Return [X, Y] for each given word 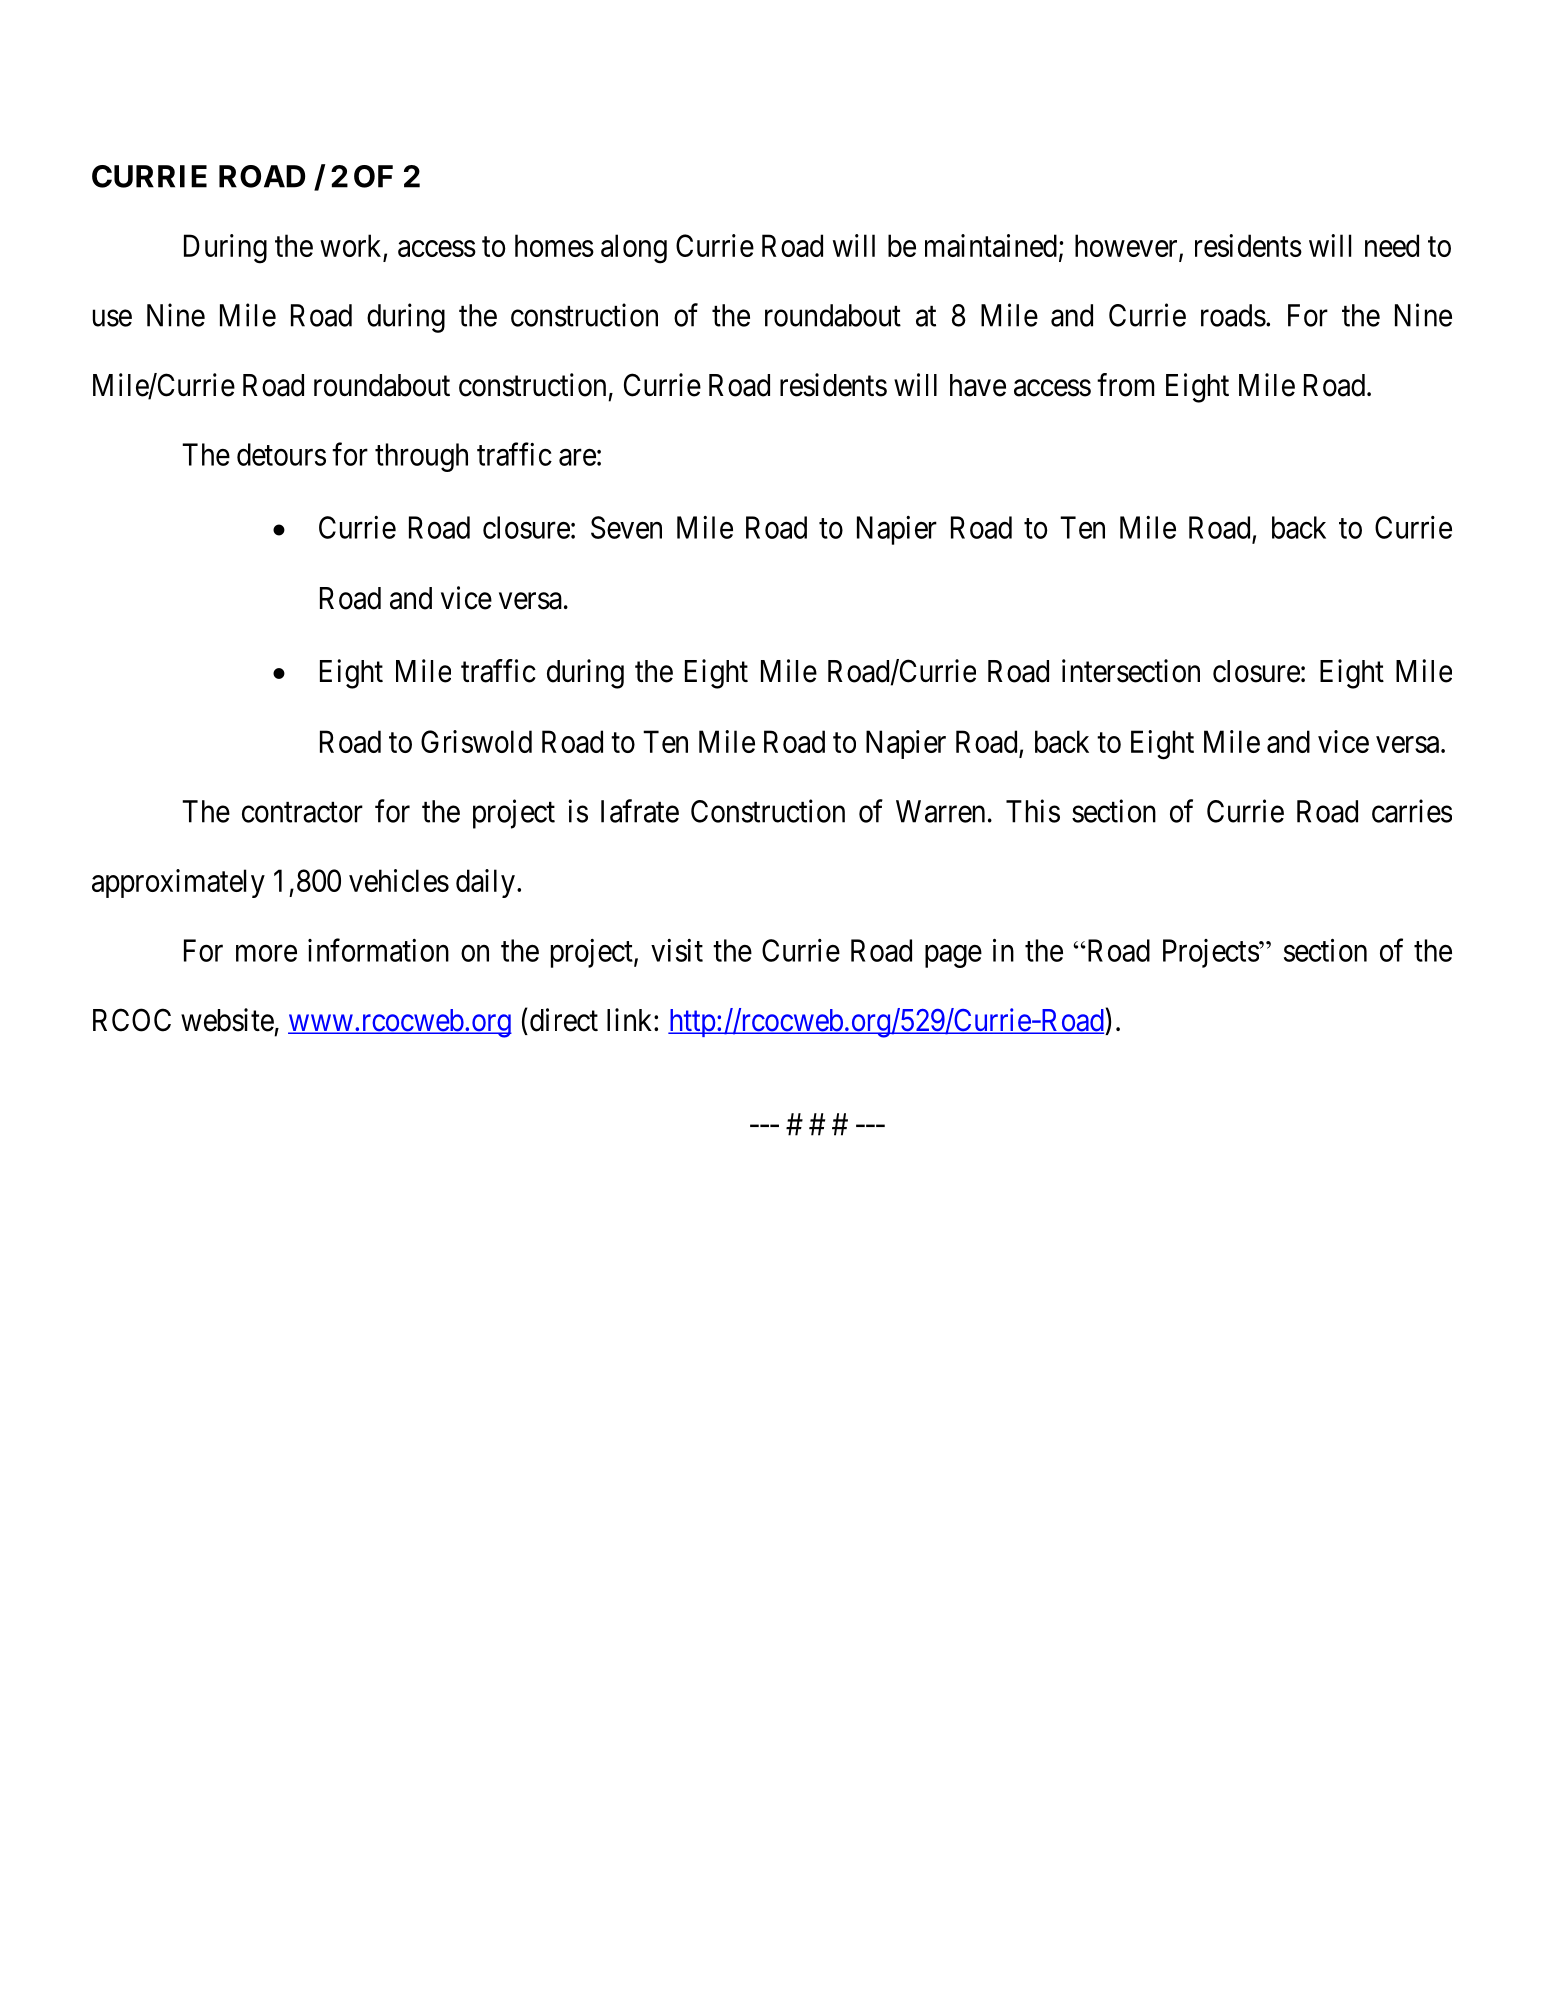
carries [1412, 811]
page [953, 956]
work [352, 247]
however [1127, 247]
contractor [302, 812]
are [577, 457]
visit [677, 950]
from [1125, 385]
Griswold [476, 741]
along [634, 249]
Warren [940, 811]
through [421, 457]
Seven [626, 527]
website [227, 1020]
